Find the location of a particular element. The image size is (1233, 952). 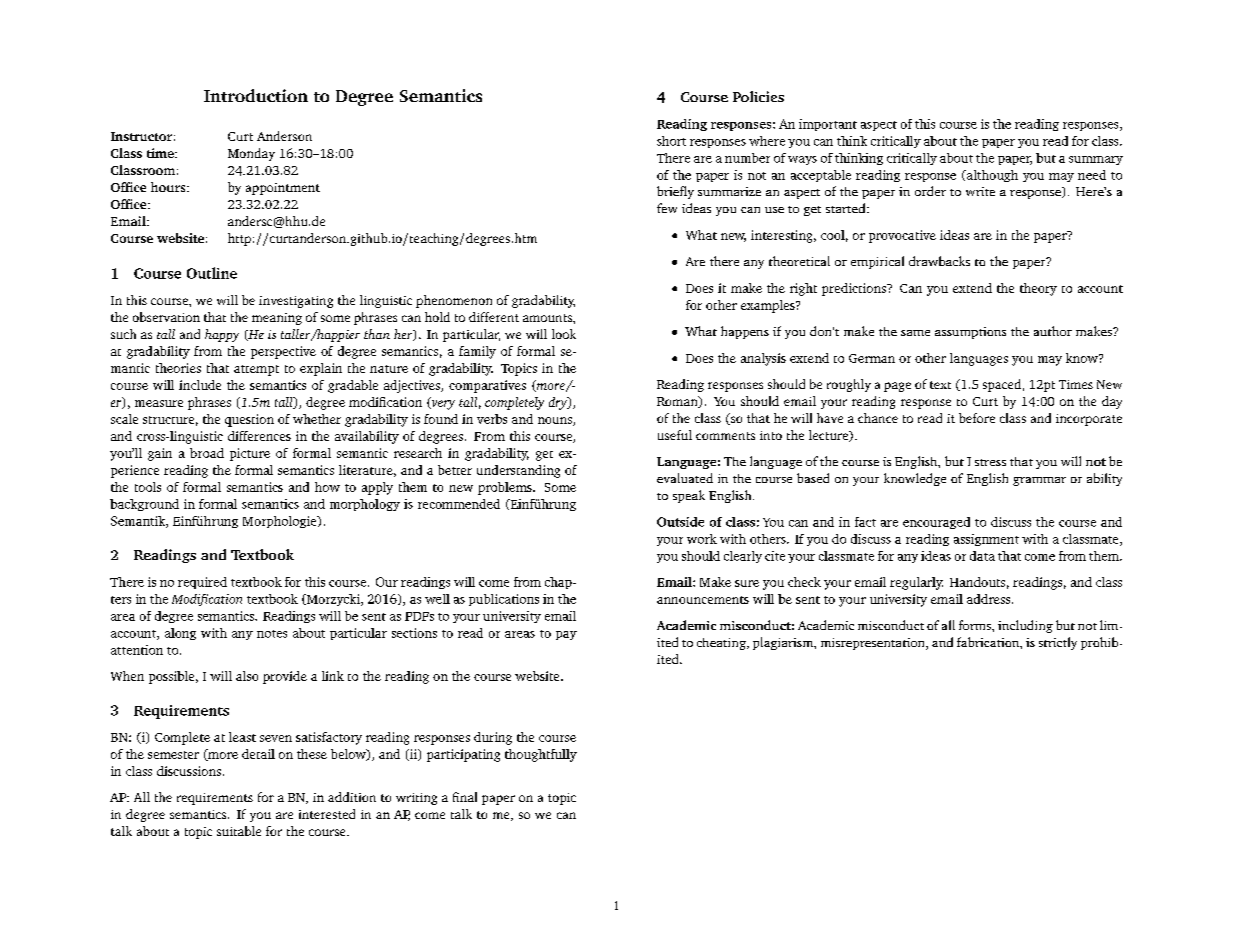

suitable is located at coordinates (239, 831).
